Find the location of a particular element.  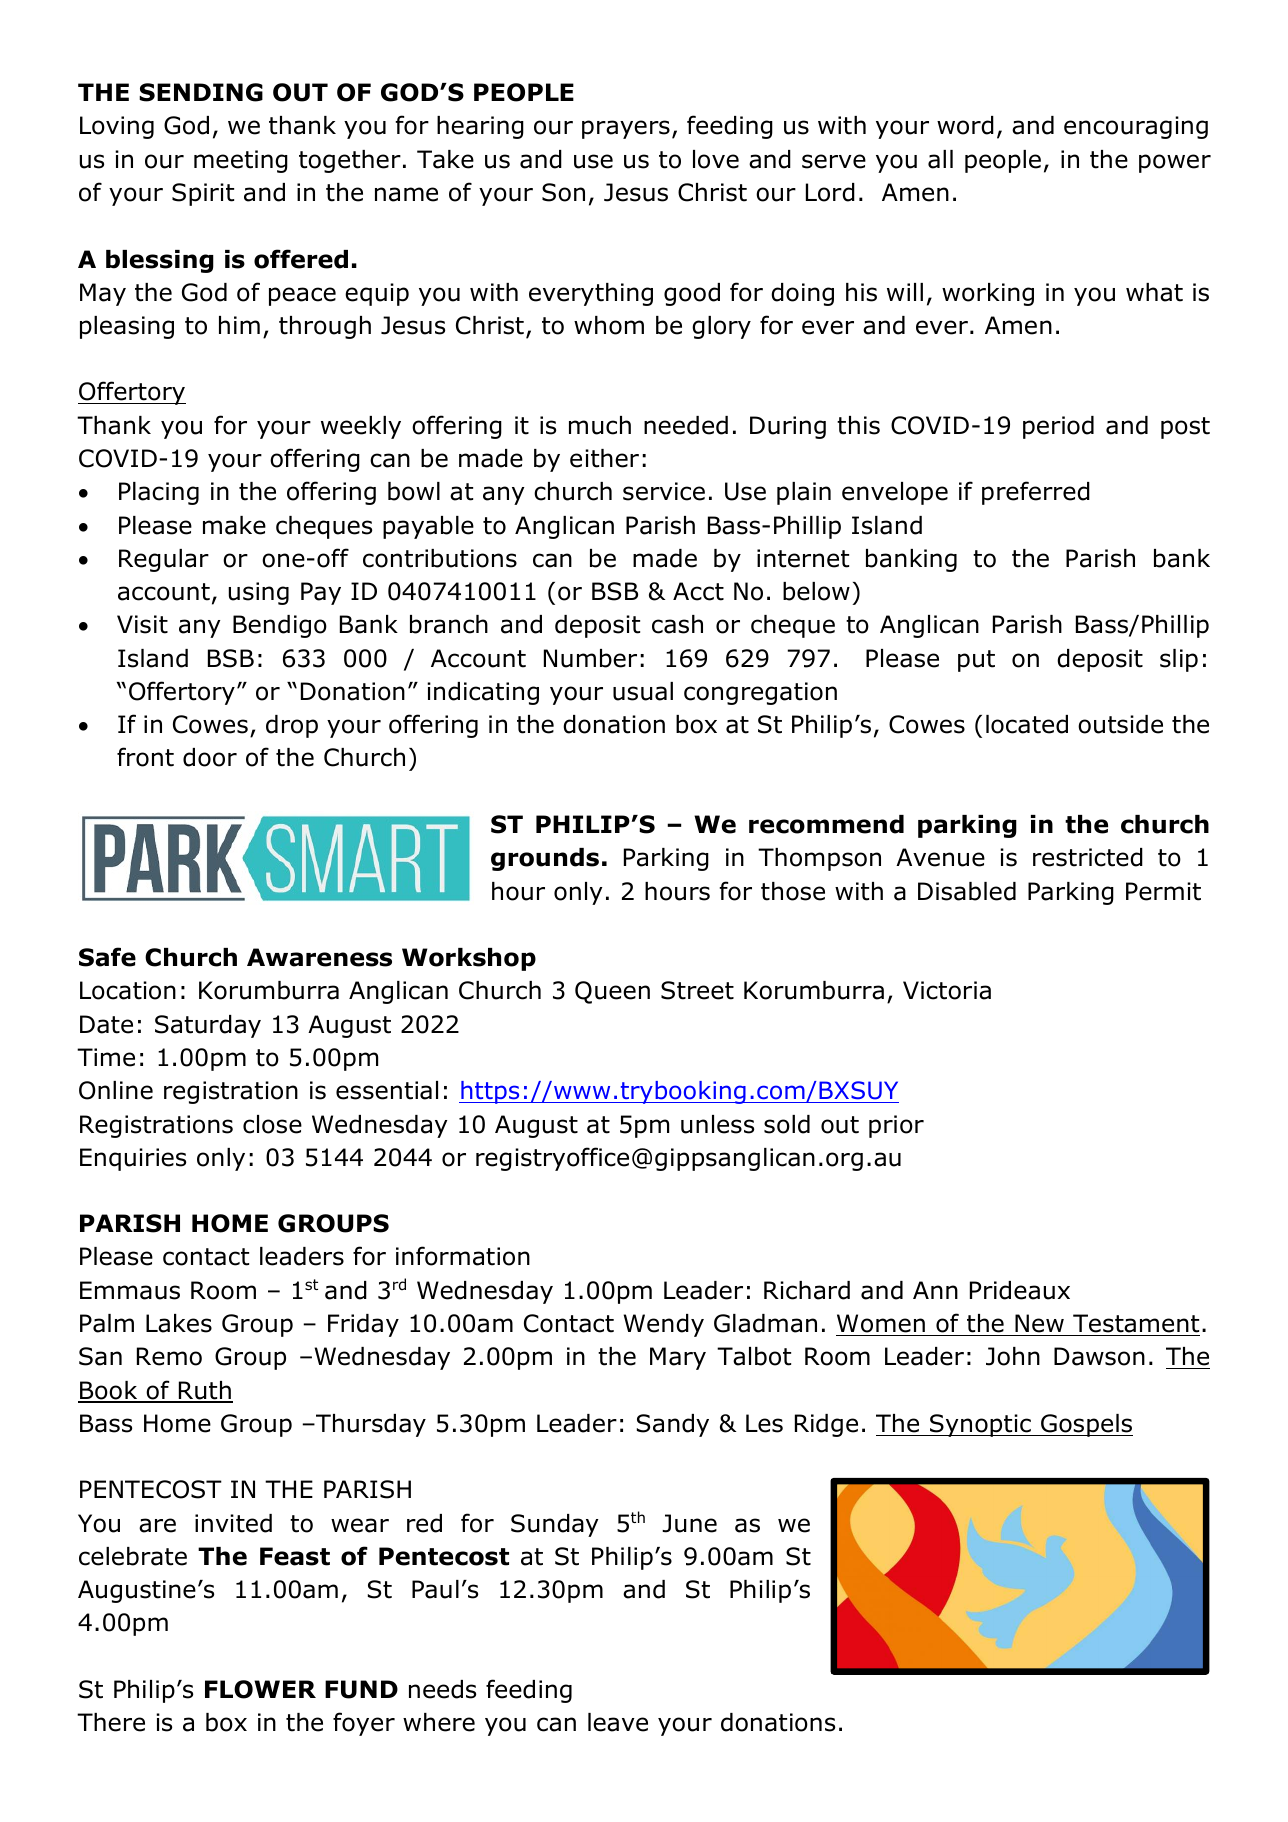

using is located at coordinates (259, 593).
